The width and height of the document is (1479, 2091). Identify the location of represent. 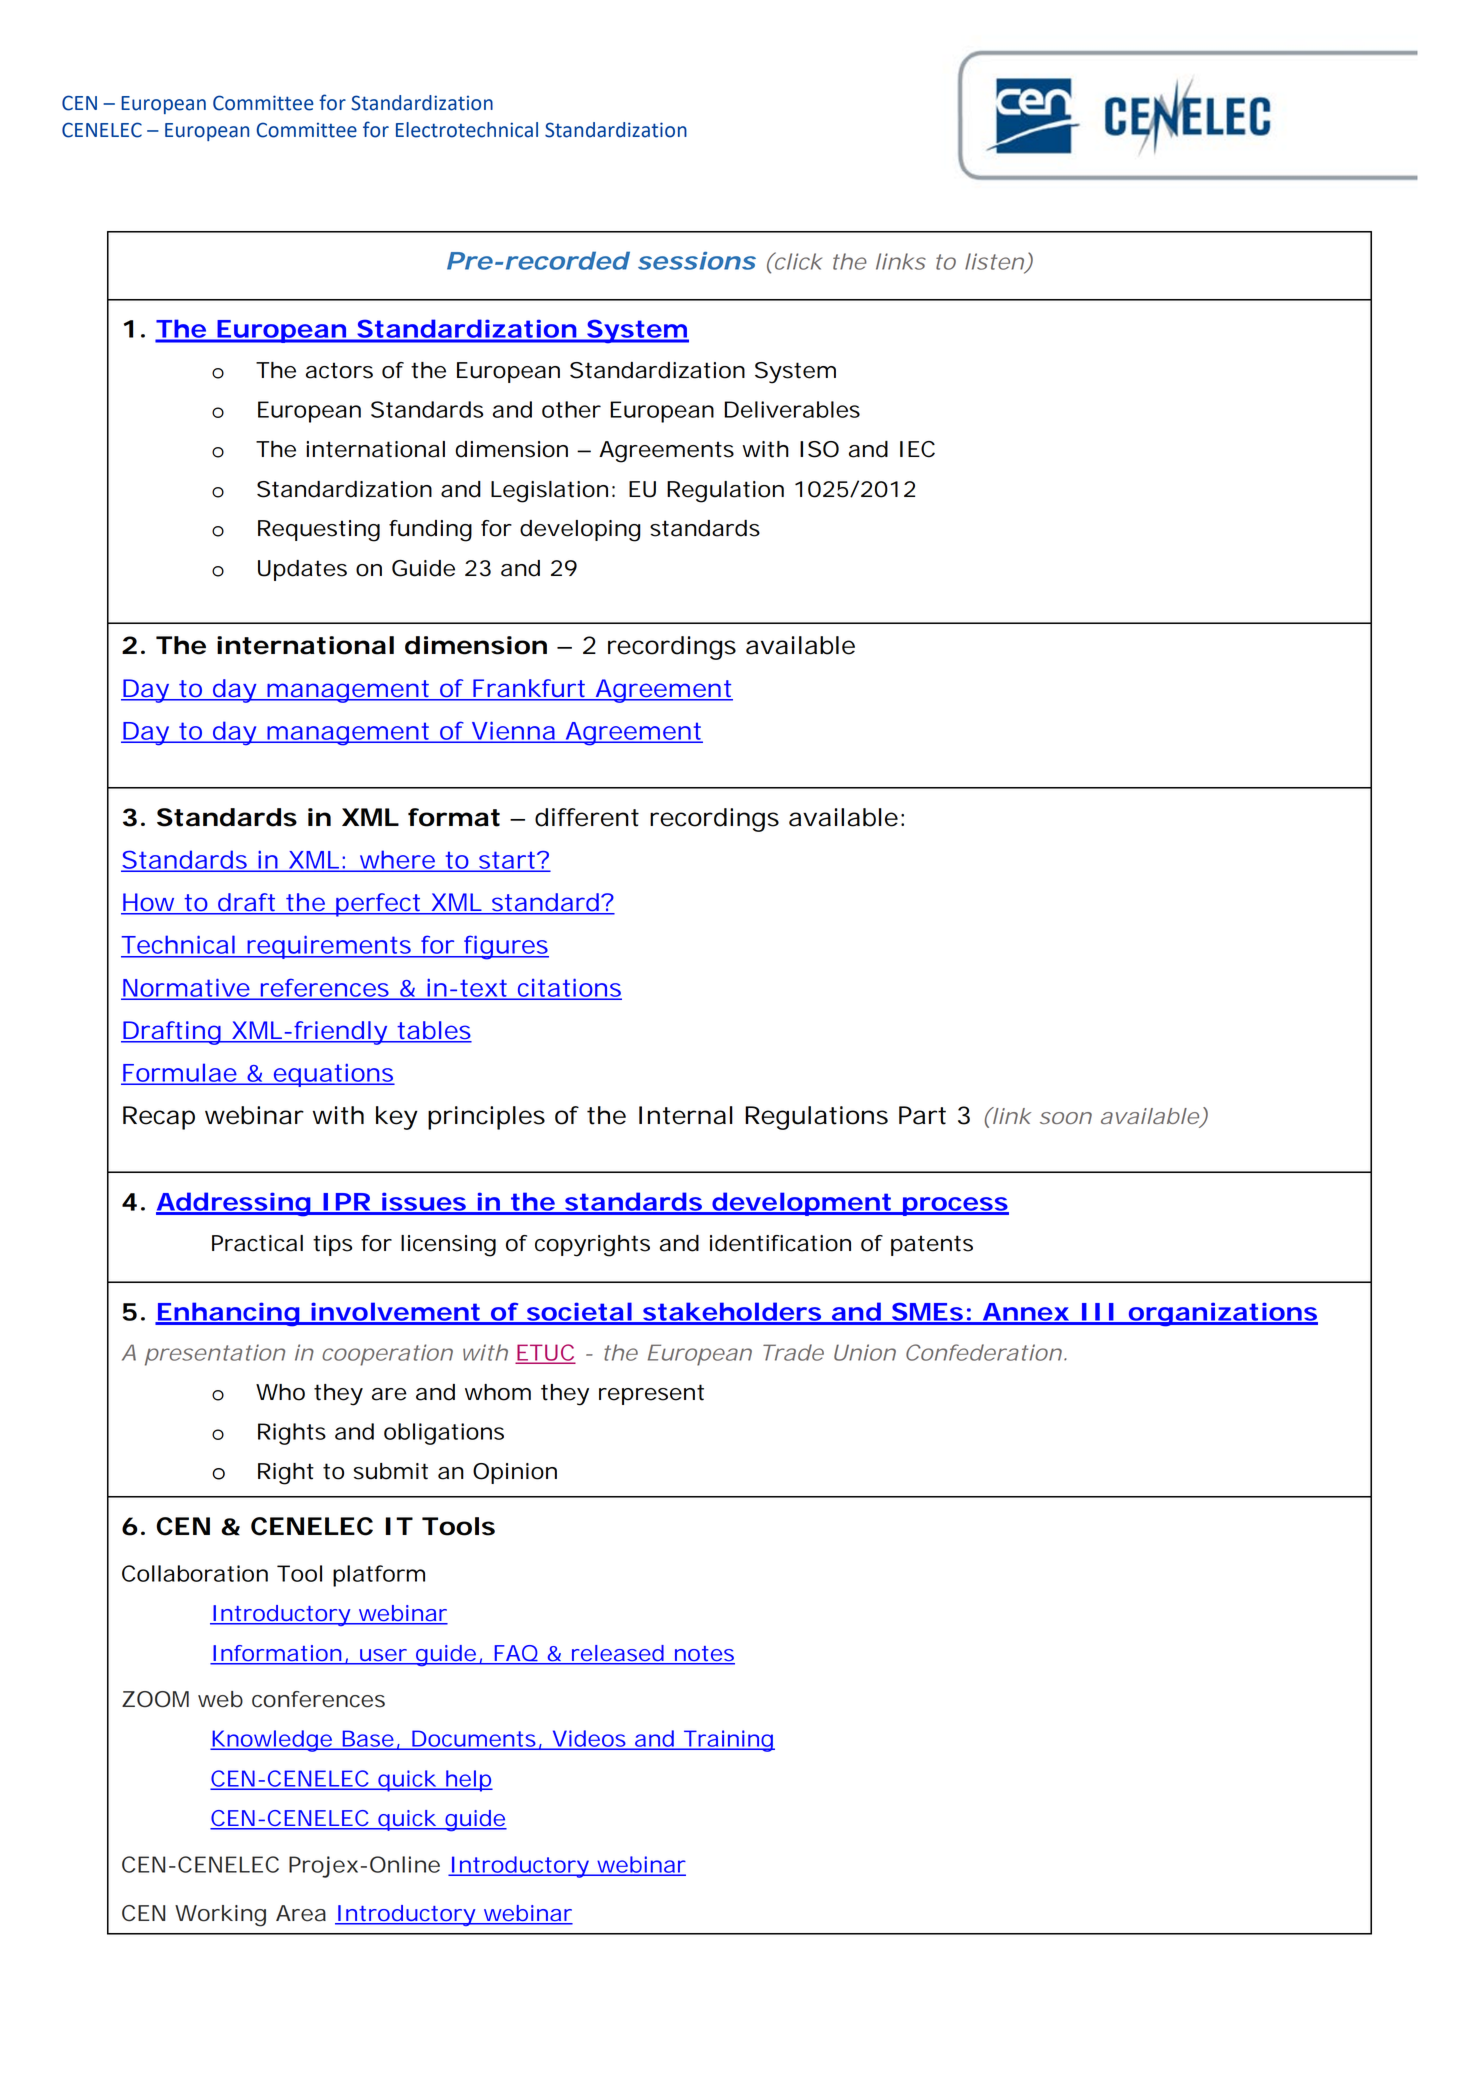
(651, 1394).
